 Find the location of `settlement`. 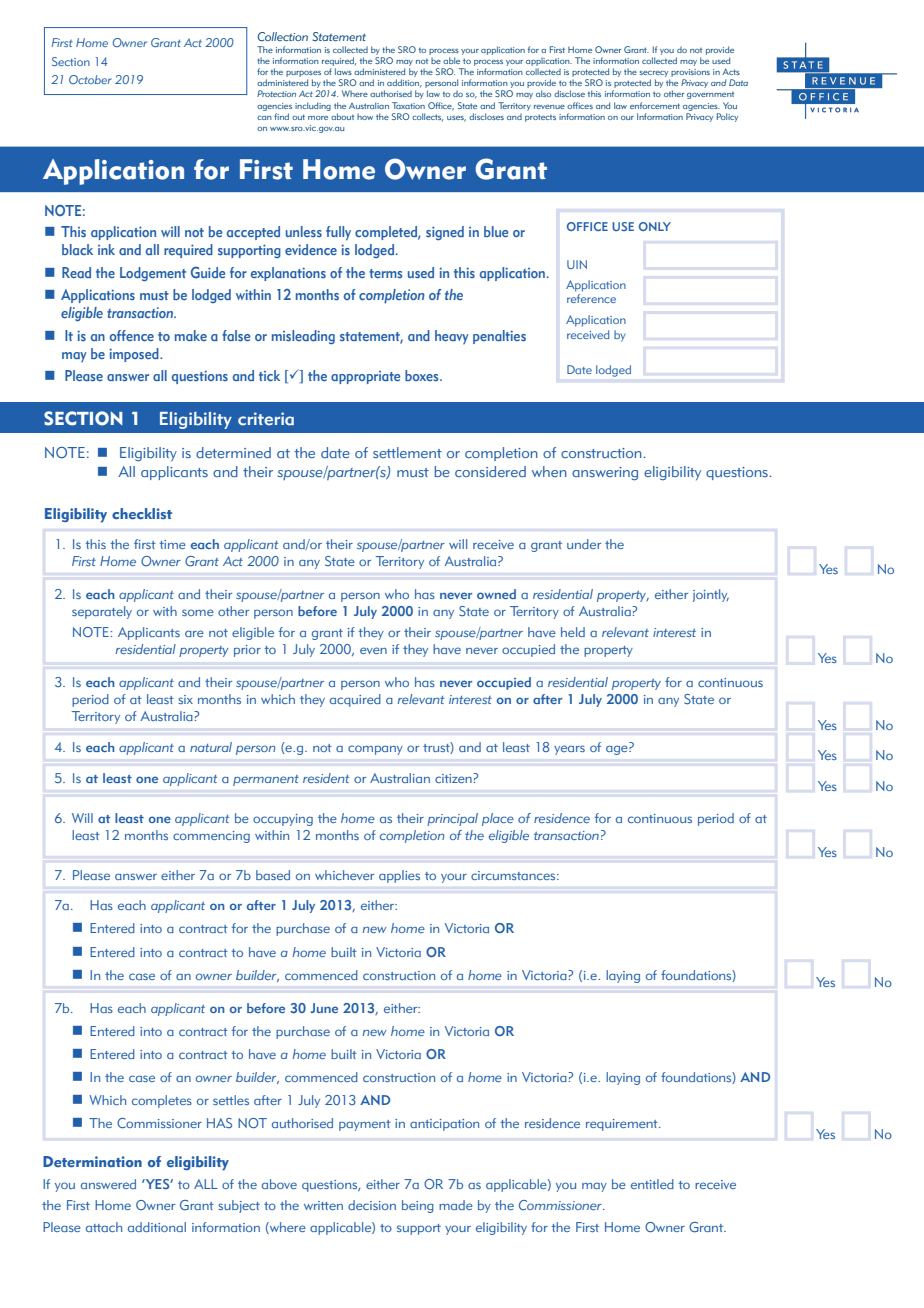

settlement is located at coordinates (407, 452).
